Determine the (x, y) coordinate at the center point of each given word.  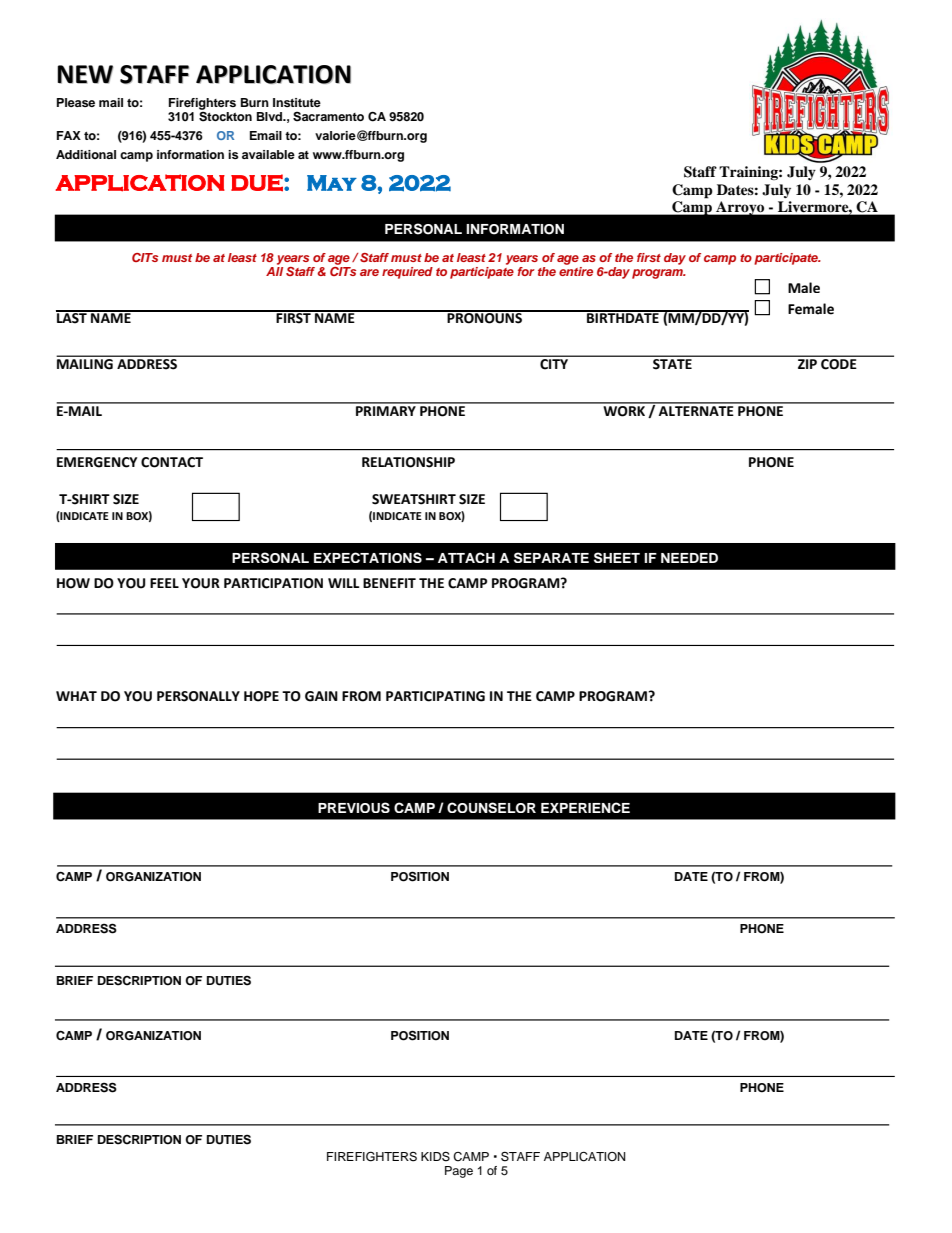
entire (576, 271)
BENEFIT (389, 583)
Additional (86, 154)
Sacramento (328, 117)
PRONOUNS (485, 317)
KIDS (435, 1156)
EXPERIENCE (585, 807)
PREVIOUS (354, 807)
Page (459, 1172)
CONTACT (172, 462)
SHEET (617, 557)
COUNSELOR (491, 807)
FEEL (164, 583)
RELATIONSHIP (408, 462)
